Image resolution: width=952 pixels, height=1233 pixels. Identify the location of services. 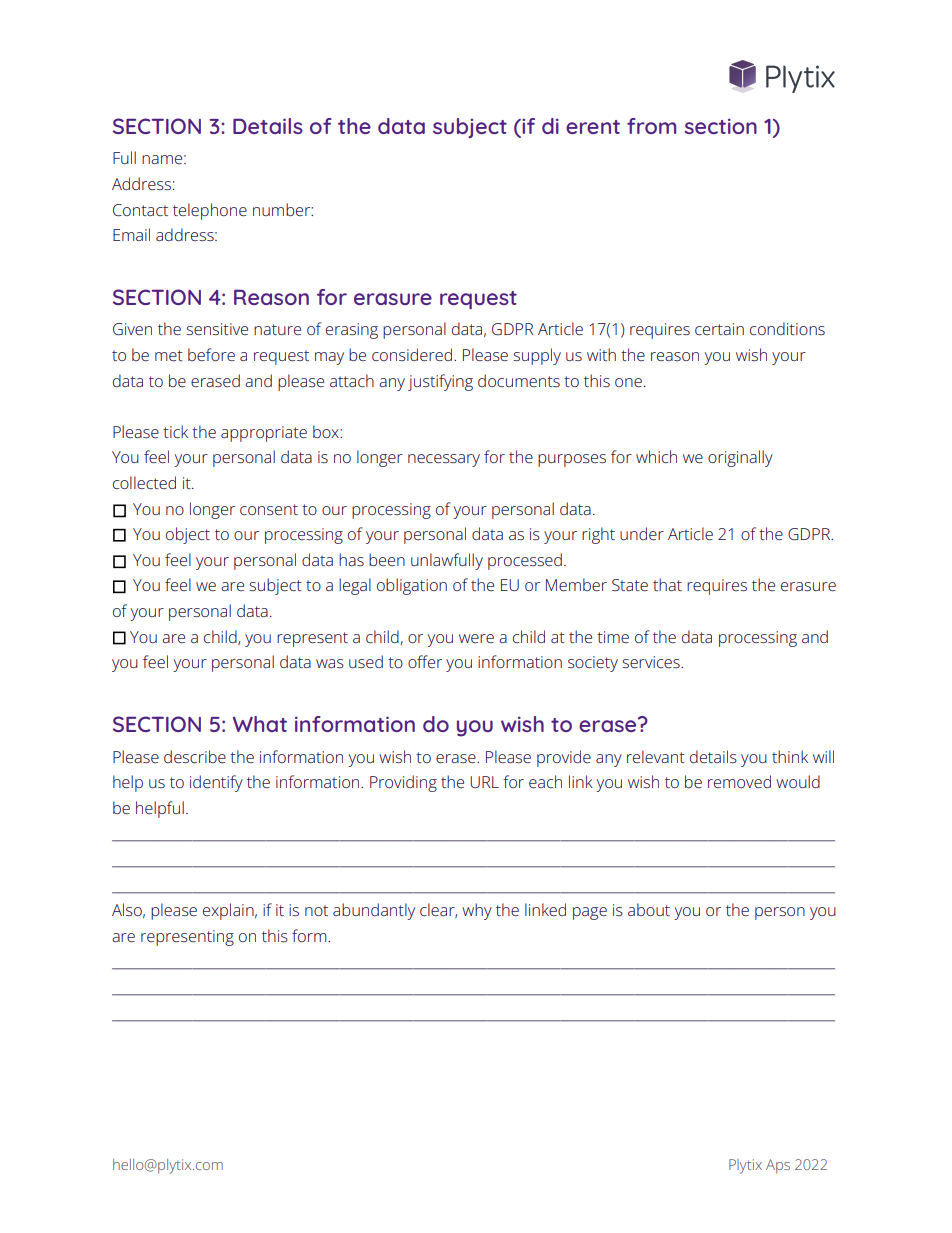
(652, 662).
